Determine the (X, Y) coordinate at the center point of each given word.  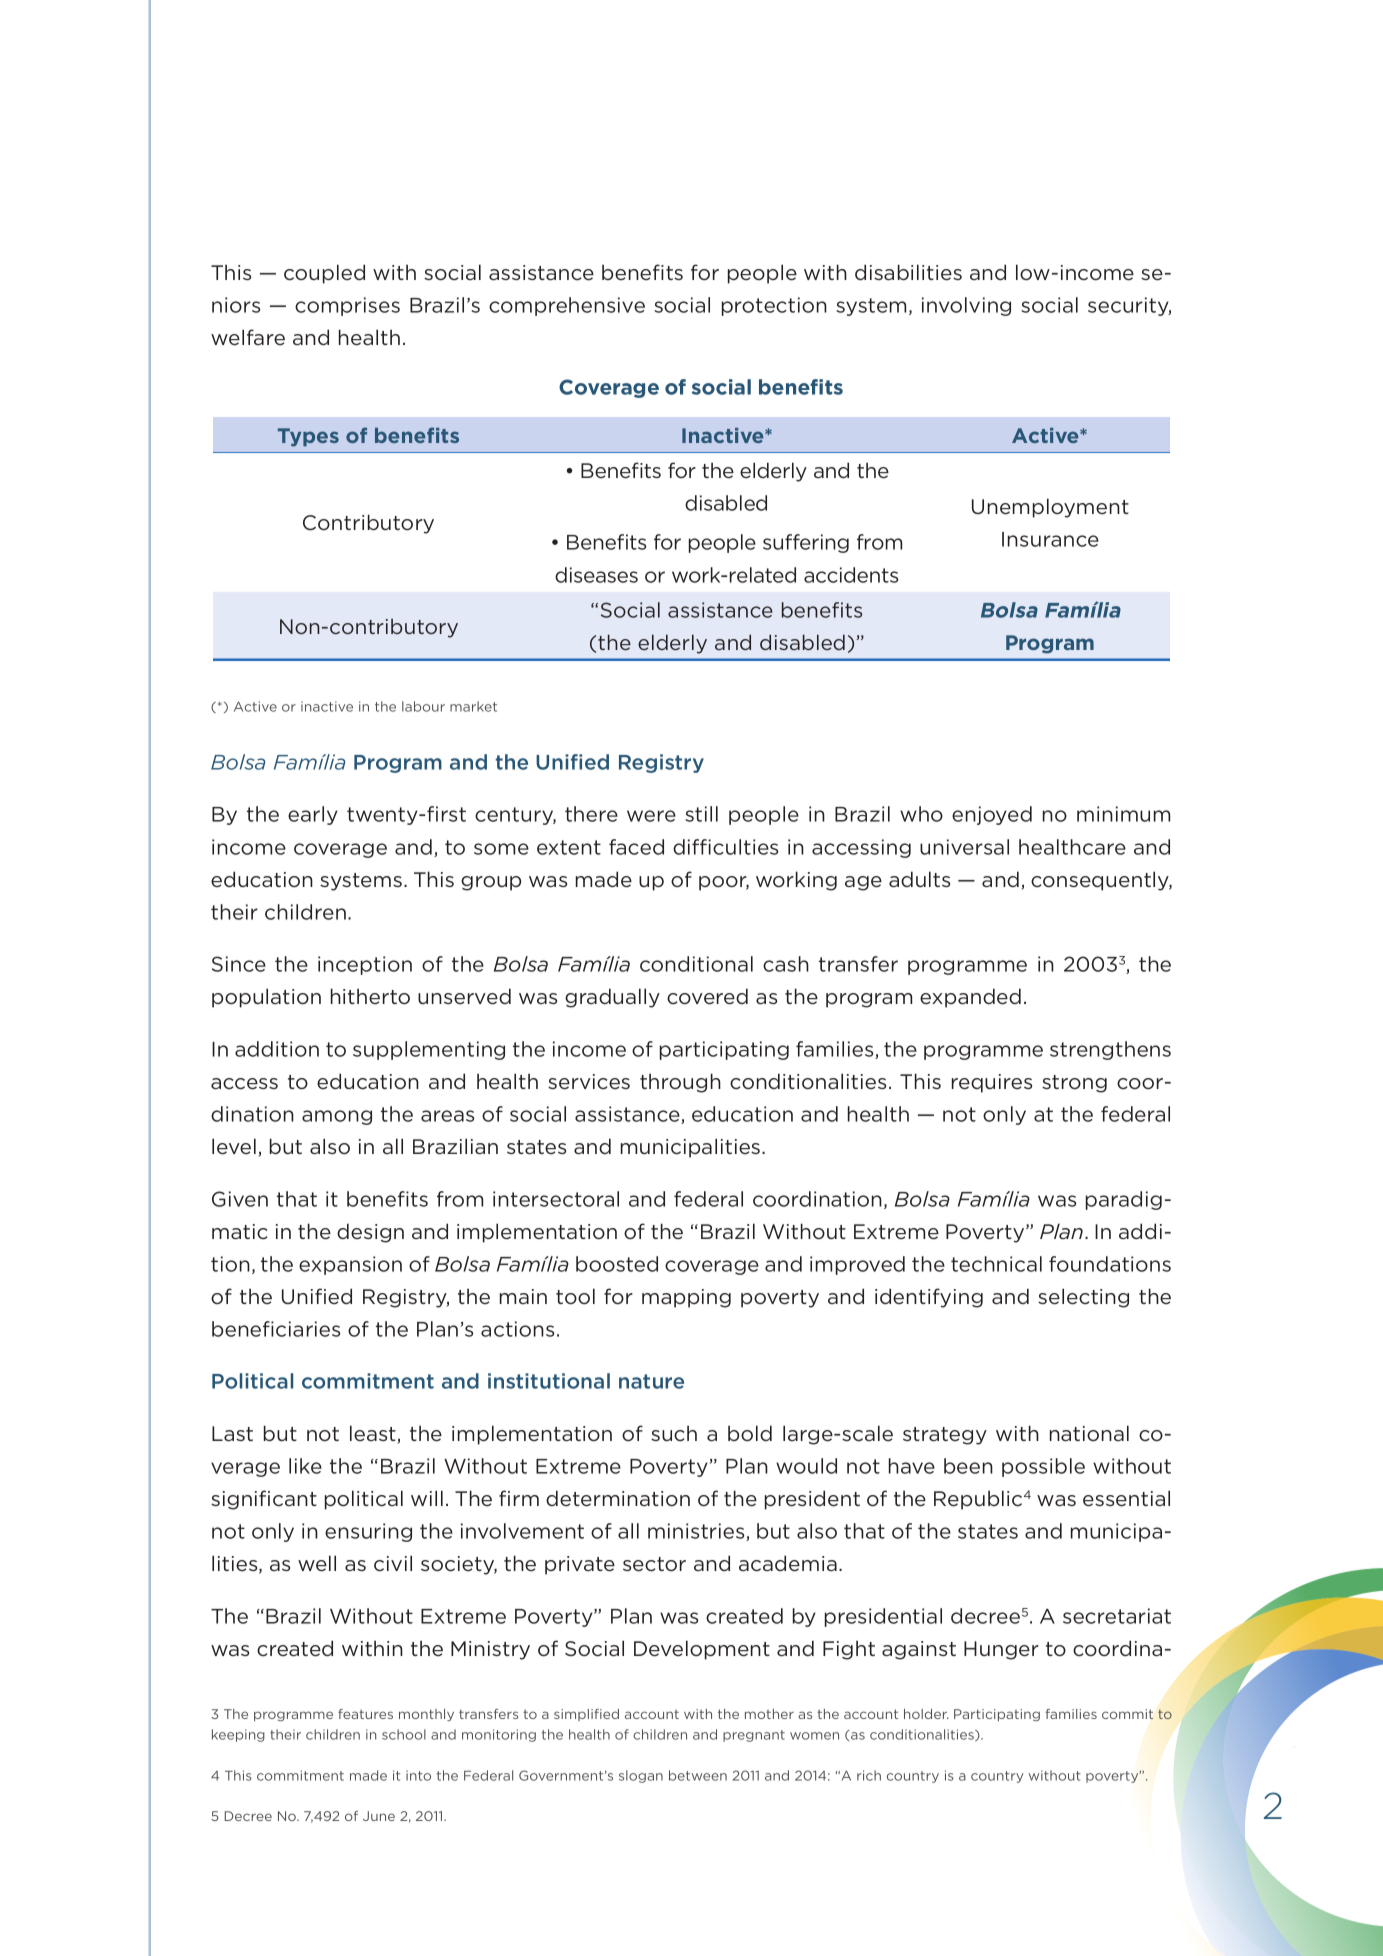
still (702, 814)
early (313, 815)
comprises (347, 306)
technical (996, 1264)
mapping (686, 1298)
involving (966, 306)
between (698, 1775)
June (379, 1816)
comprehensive (567, 306)
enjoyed (992, 815)
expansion (350, 1265)
